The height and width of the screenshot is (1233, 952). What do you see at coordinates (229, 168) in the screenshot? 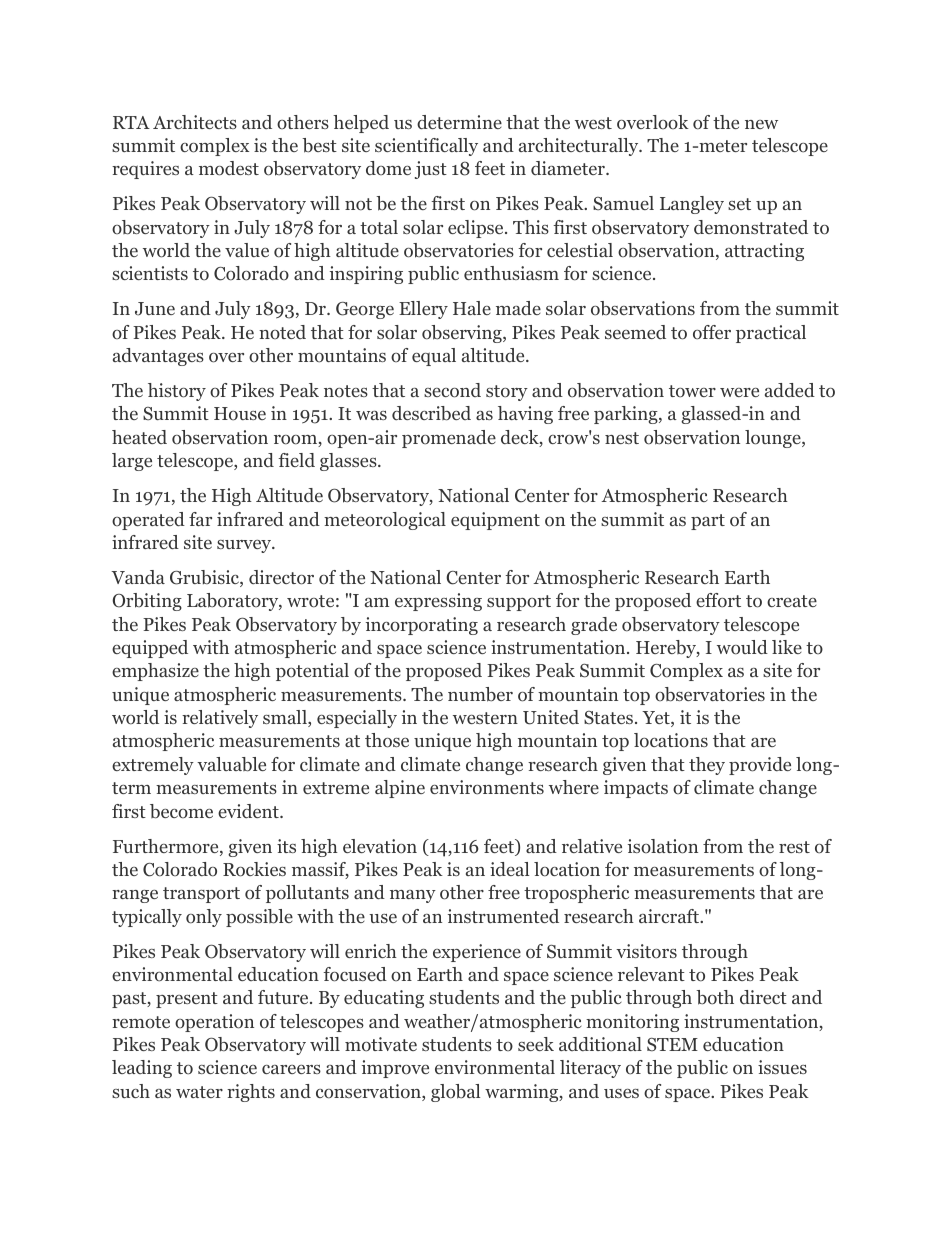
I see `modest` at bounding box center [229, 168].
